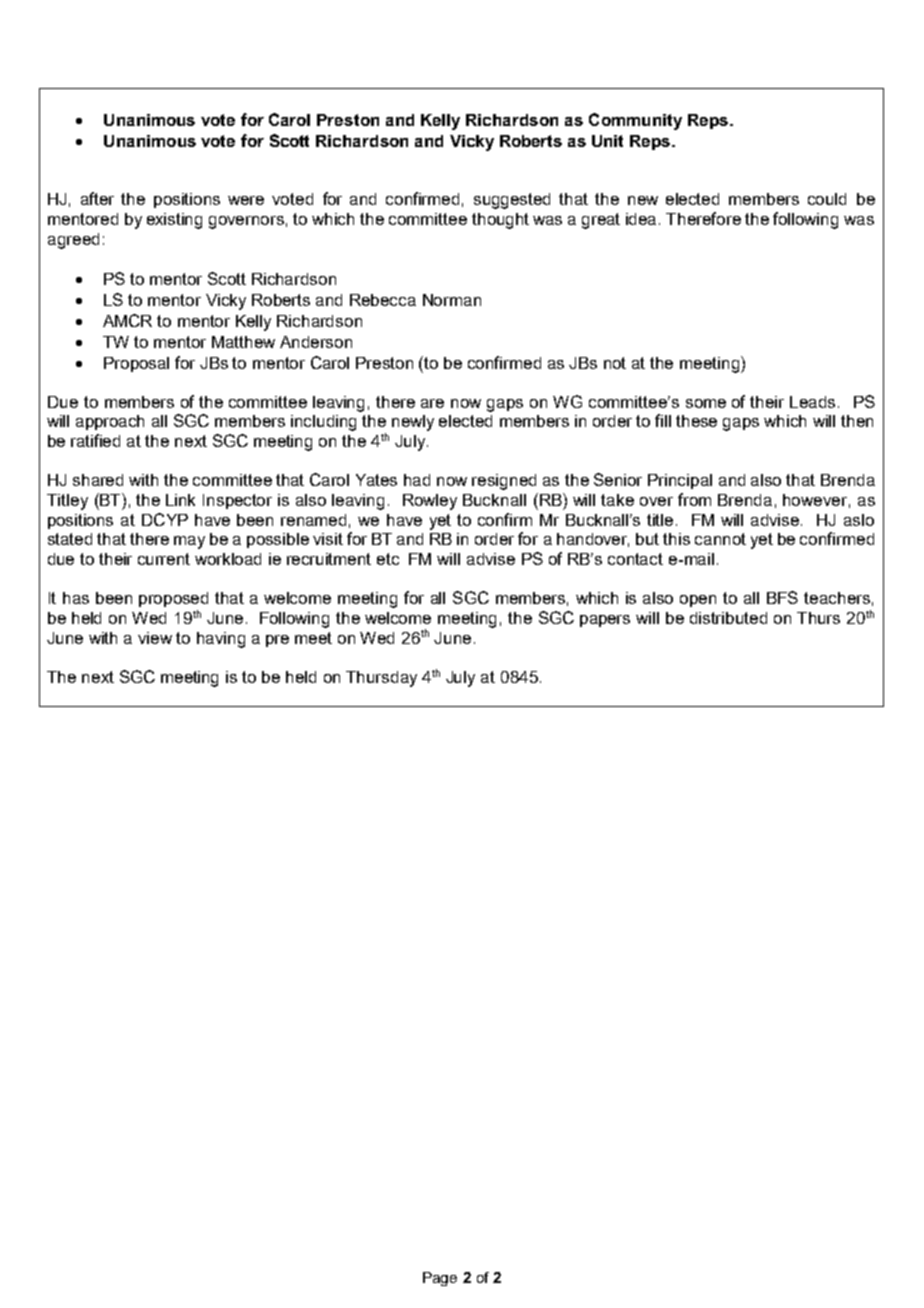 The height and width of the image is (1308, 924). I want to click on etc, so click(388, 559).
